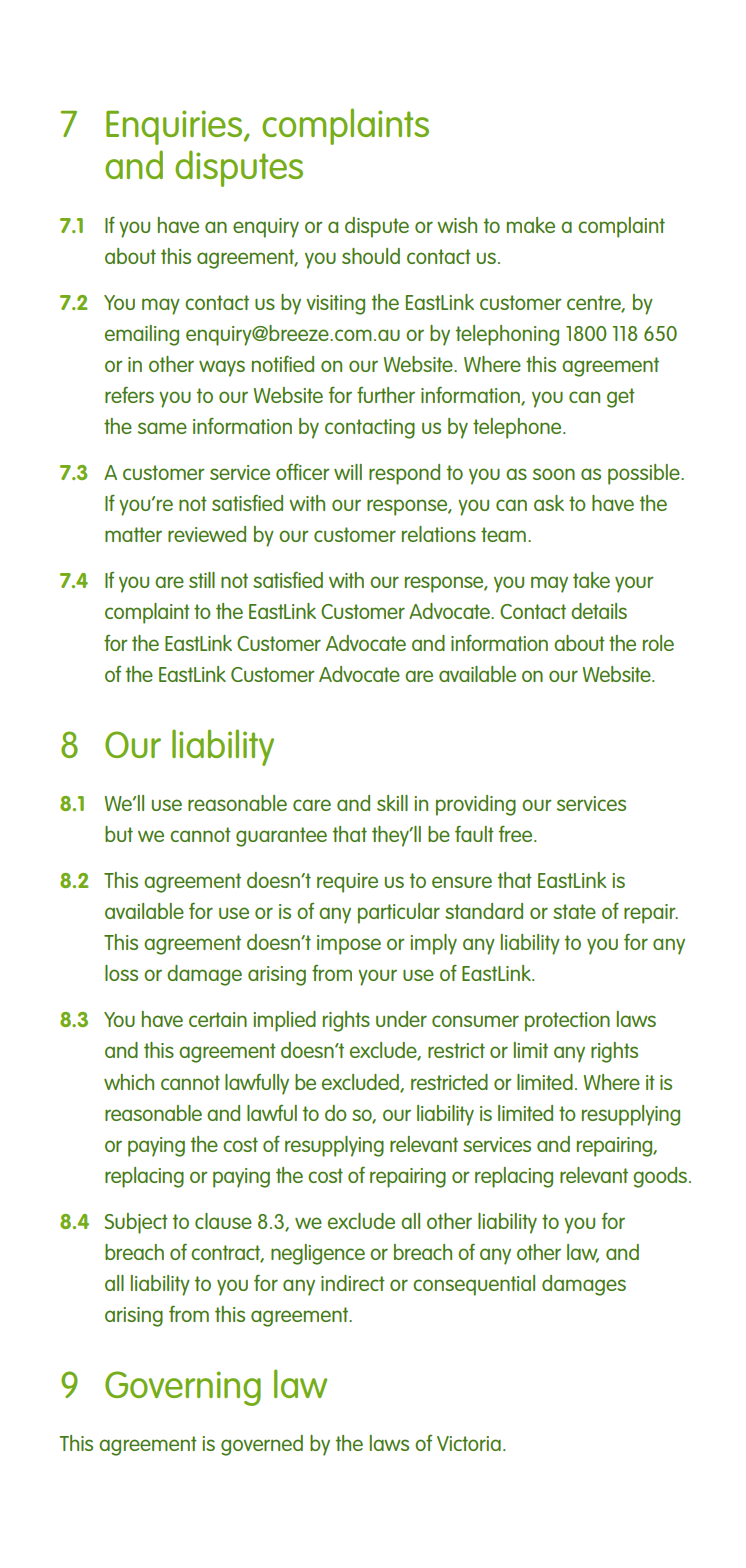 The height and width of the screenshot is (1568, 746). I want to click on certain, so click(218, 1019).
